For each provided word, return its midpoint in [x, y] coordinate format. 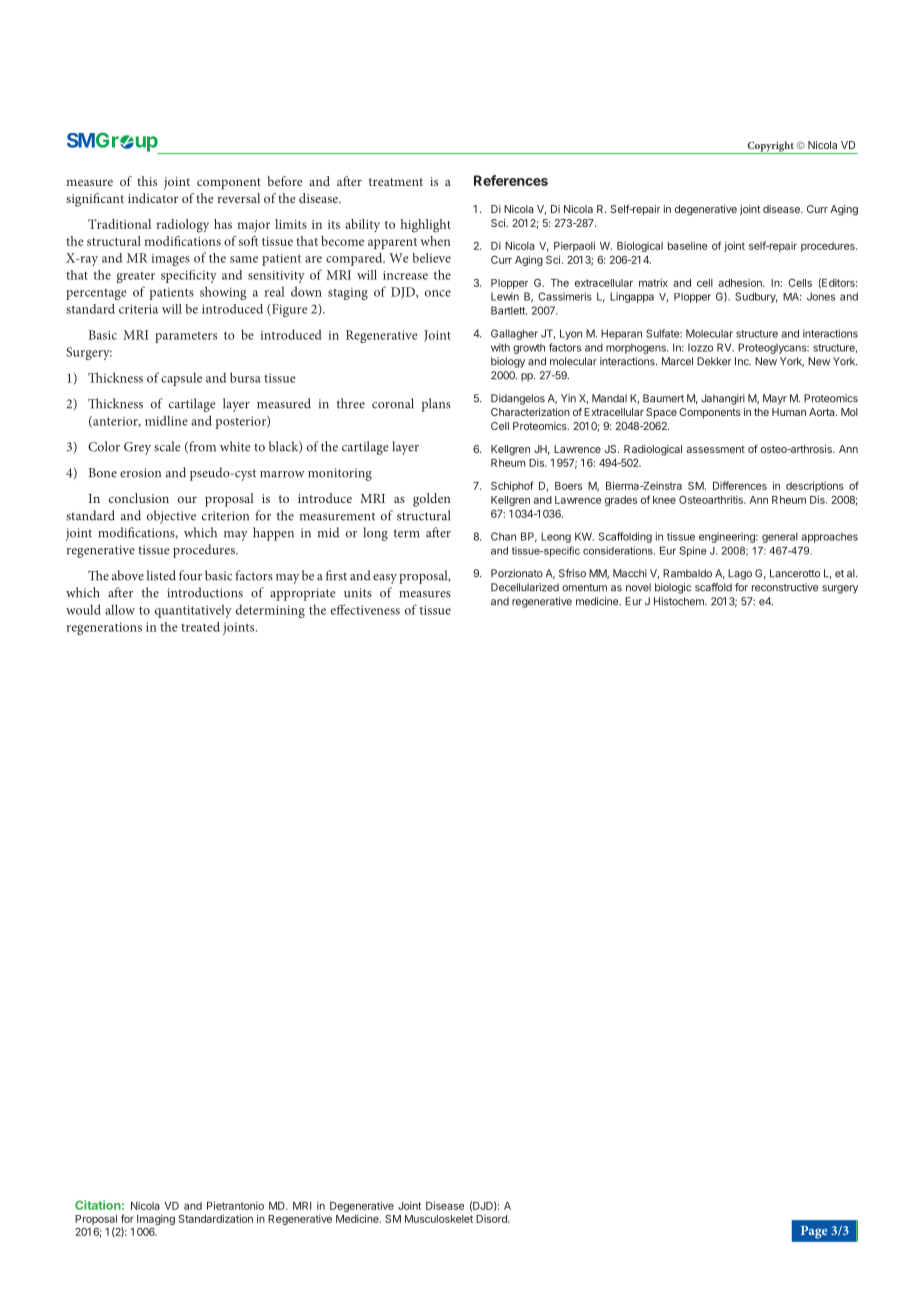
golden [432, 500]
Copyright [770, 147]
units [358, 593]
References [511, 180]
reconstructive [785, 587]
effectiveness [365, 609]
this [147, 181]
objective [171, 517]
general [780, 537]
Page [814, 1232]
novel [638, 587]
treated [200, 627]
